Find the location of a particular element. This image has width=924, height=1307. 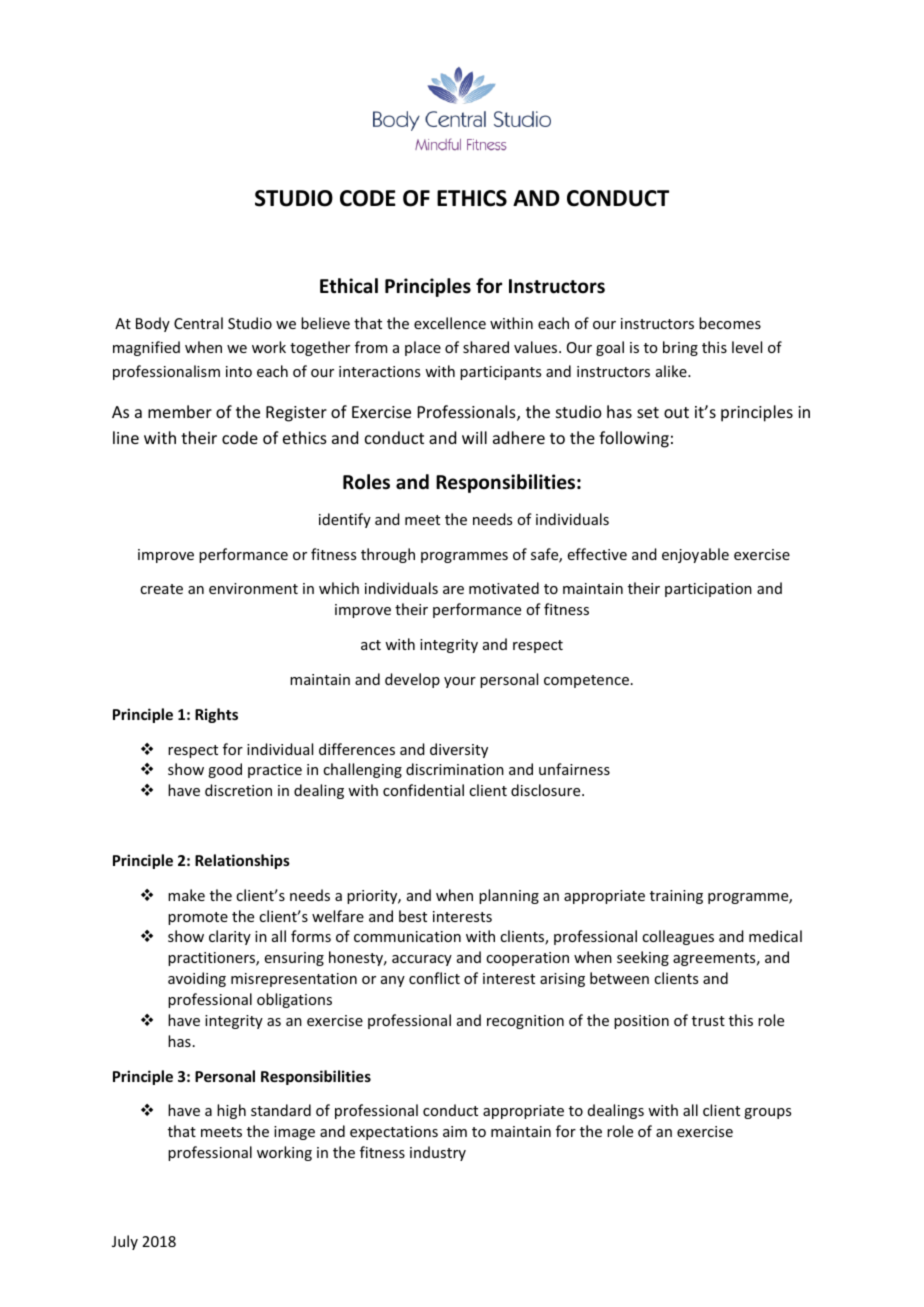

groups is located at coordinates (767, 1113).
